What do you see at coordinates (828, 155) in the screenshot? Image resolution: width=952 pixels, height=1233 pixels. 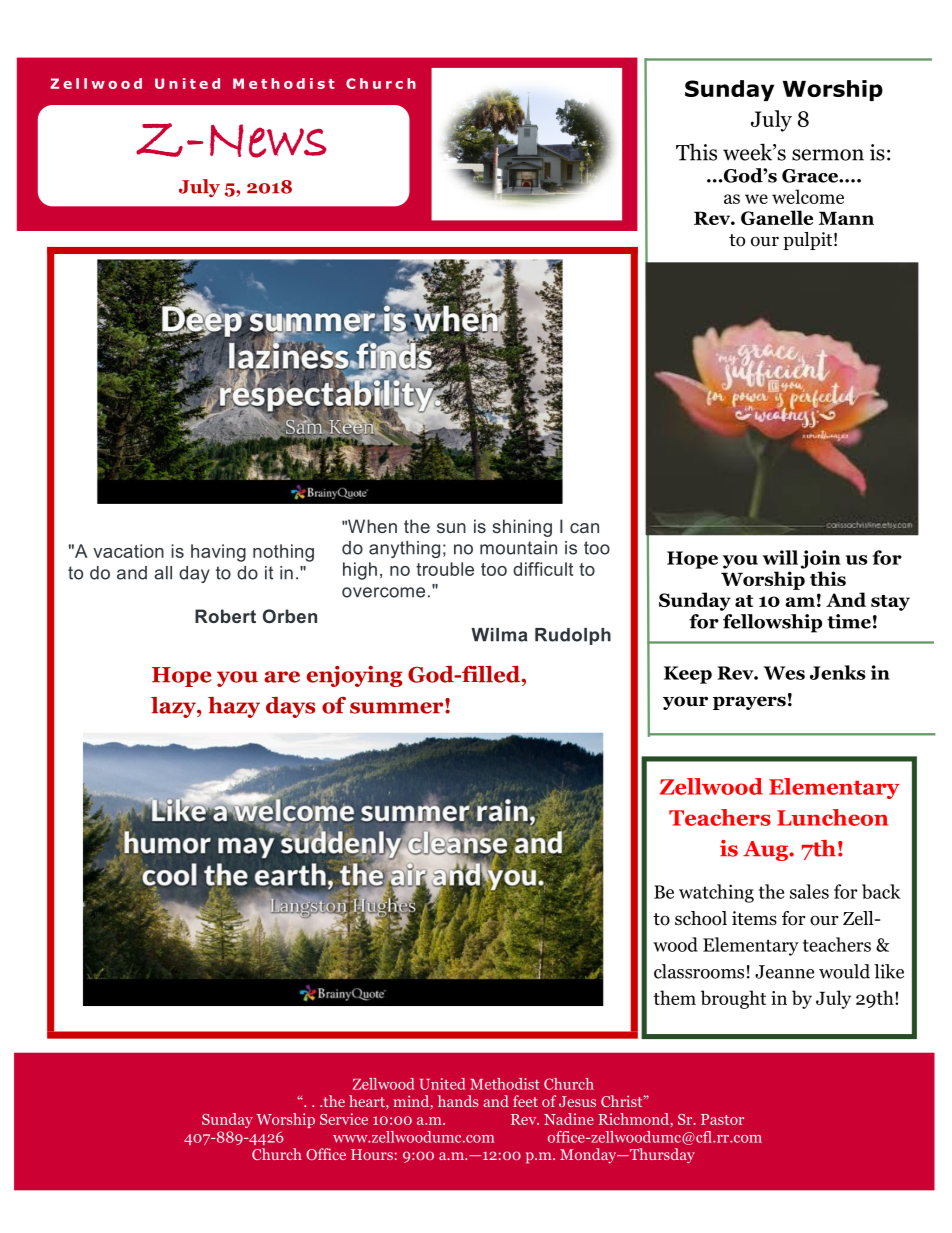 I see `sermon` at bounding box center [828, 155].
